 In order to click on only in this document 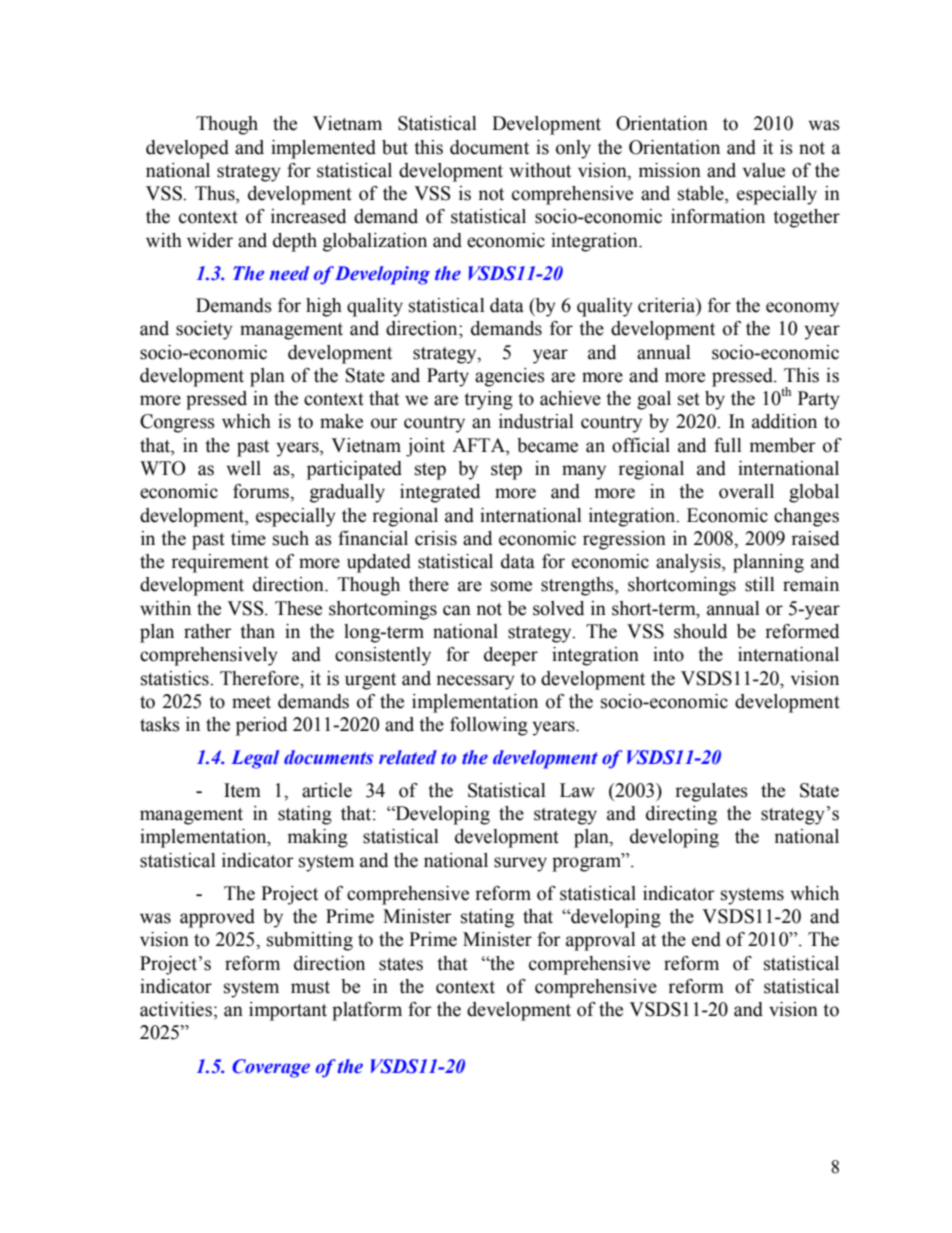, I will do `click(573, 149)`.
